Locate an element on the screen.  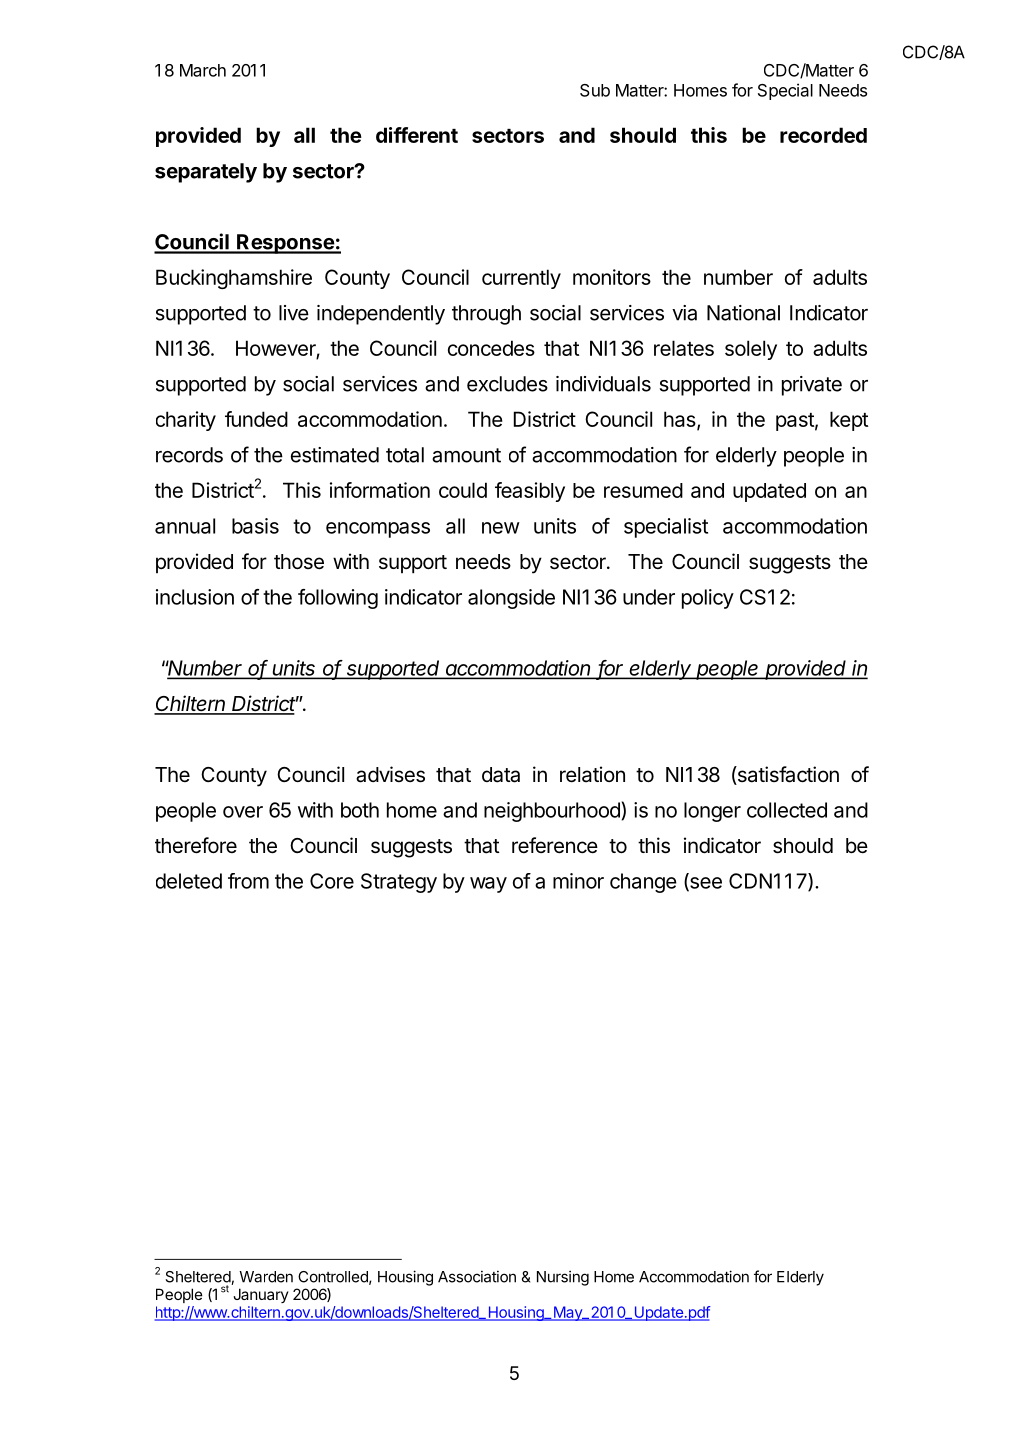
March is located at coordinates (203, 70).
